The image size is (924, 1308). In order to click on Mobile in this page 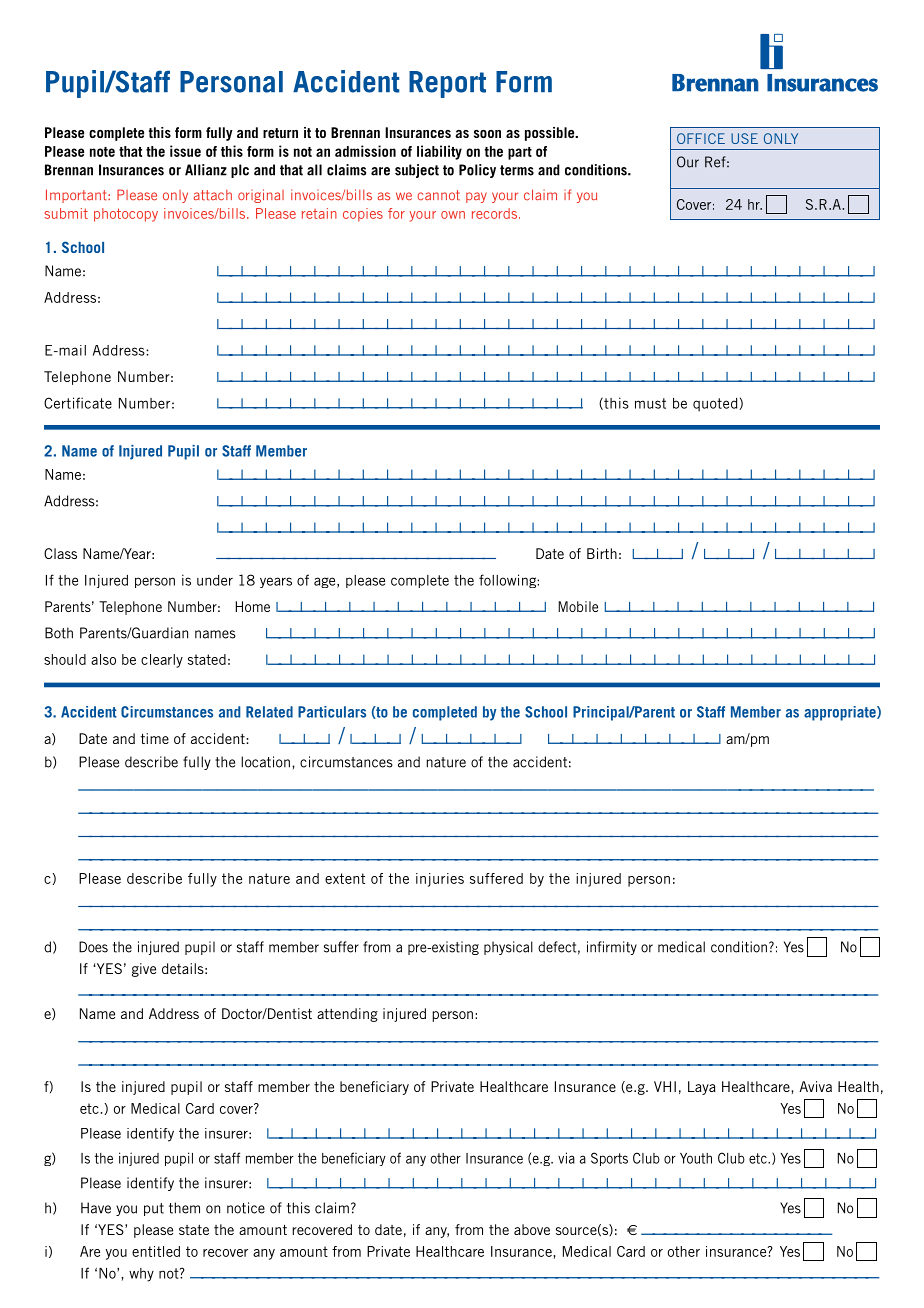, I will do `click(578, 606)`.
